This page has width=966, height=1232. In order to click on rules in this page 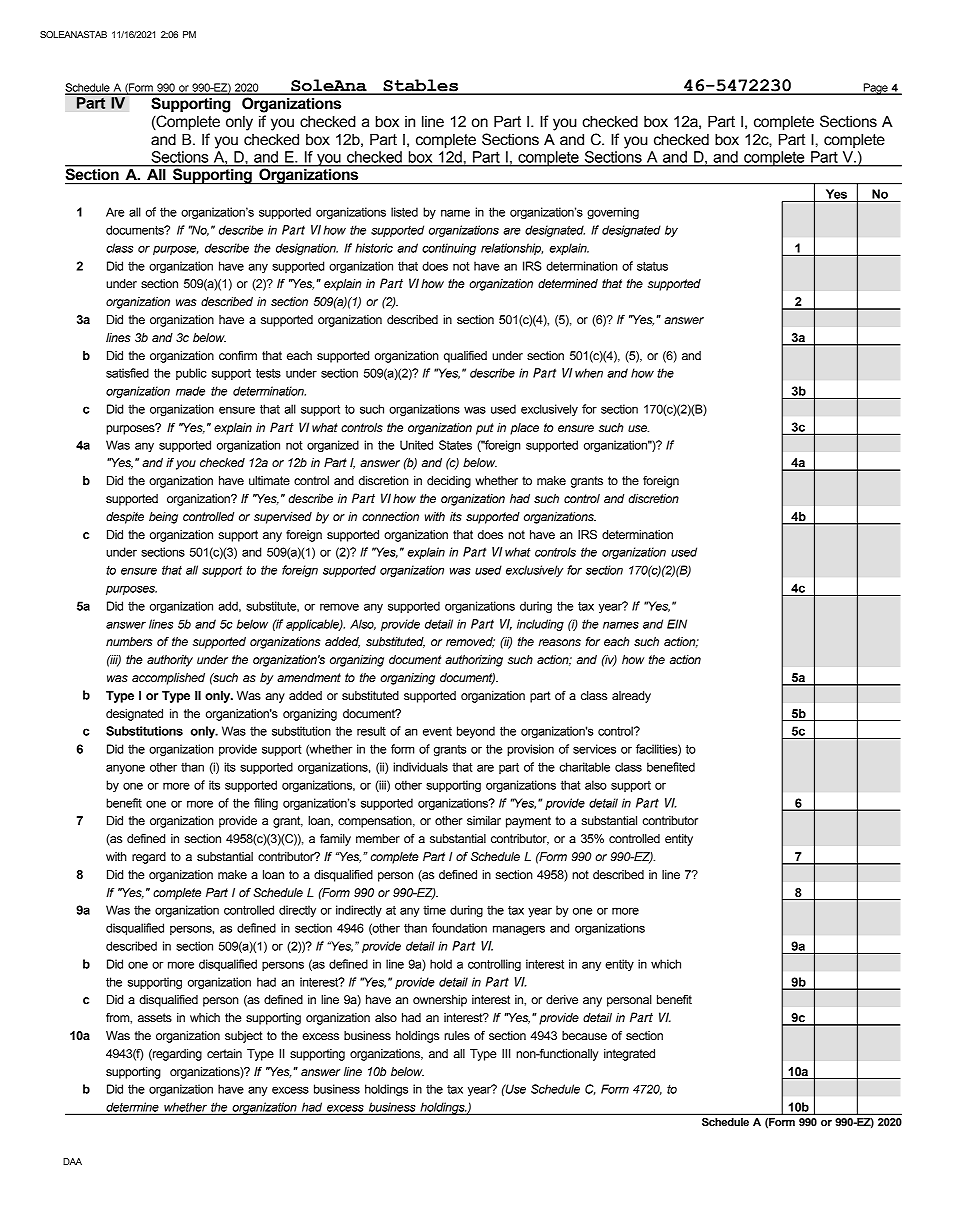, I will do `click(457, 1036)`.
